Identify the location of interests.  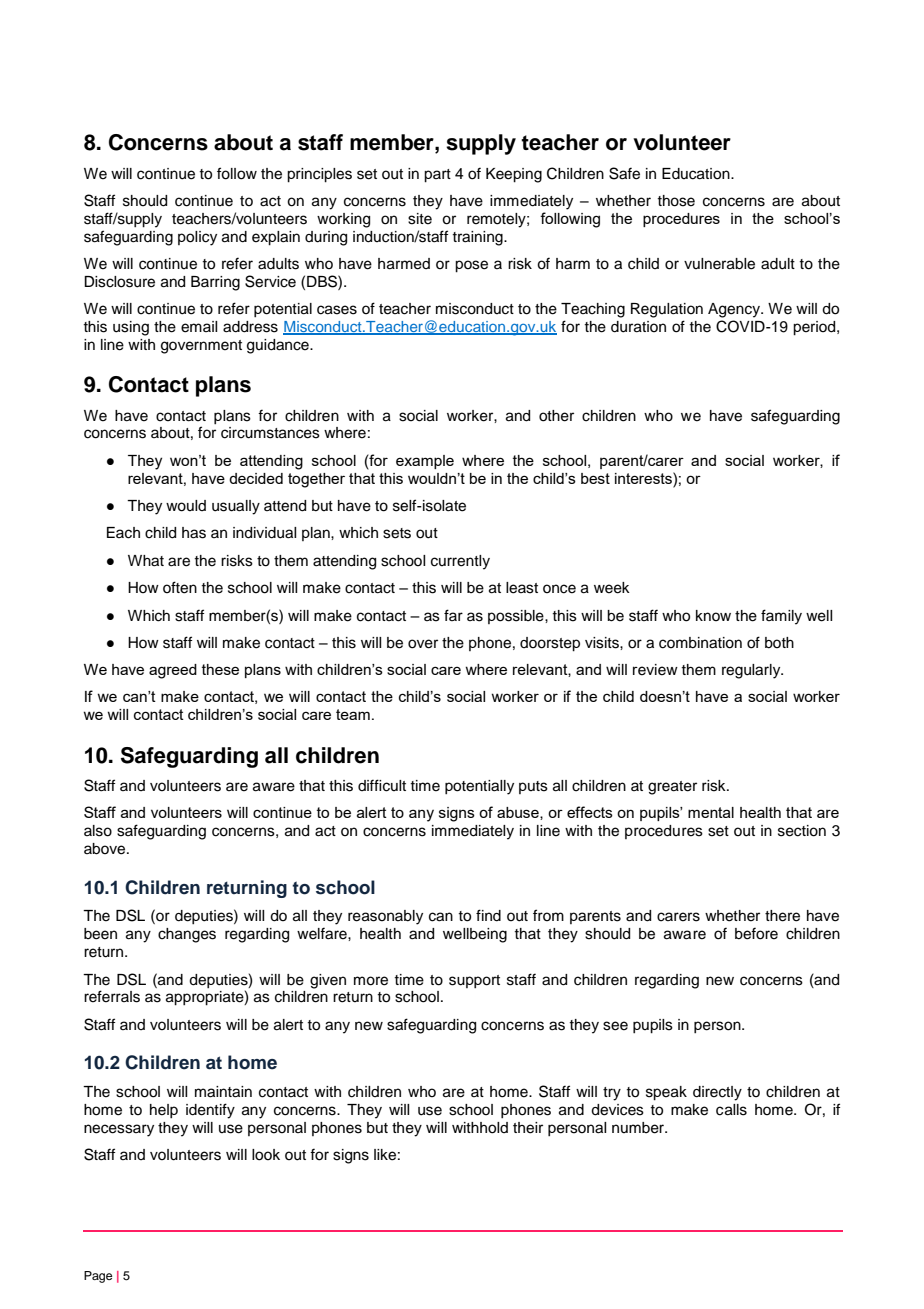
(644, 478).
